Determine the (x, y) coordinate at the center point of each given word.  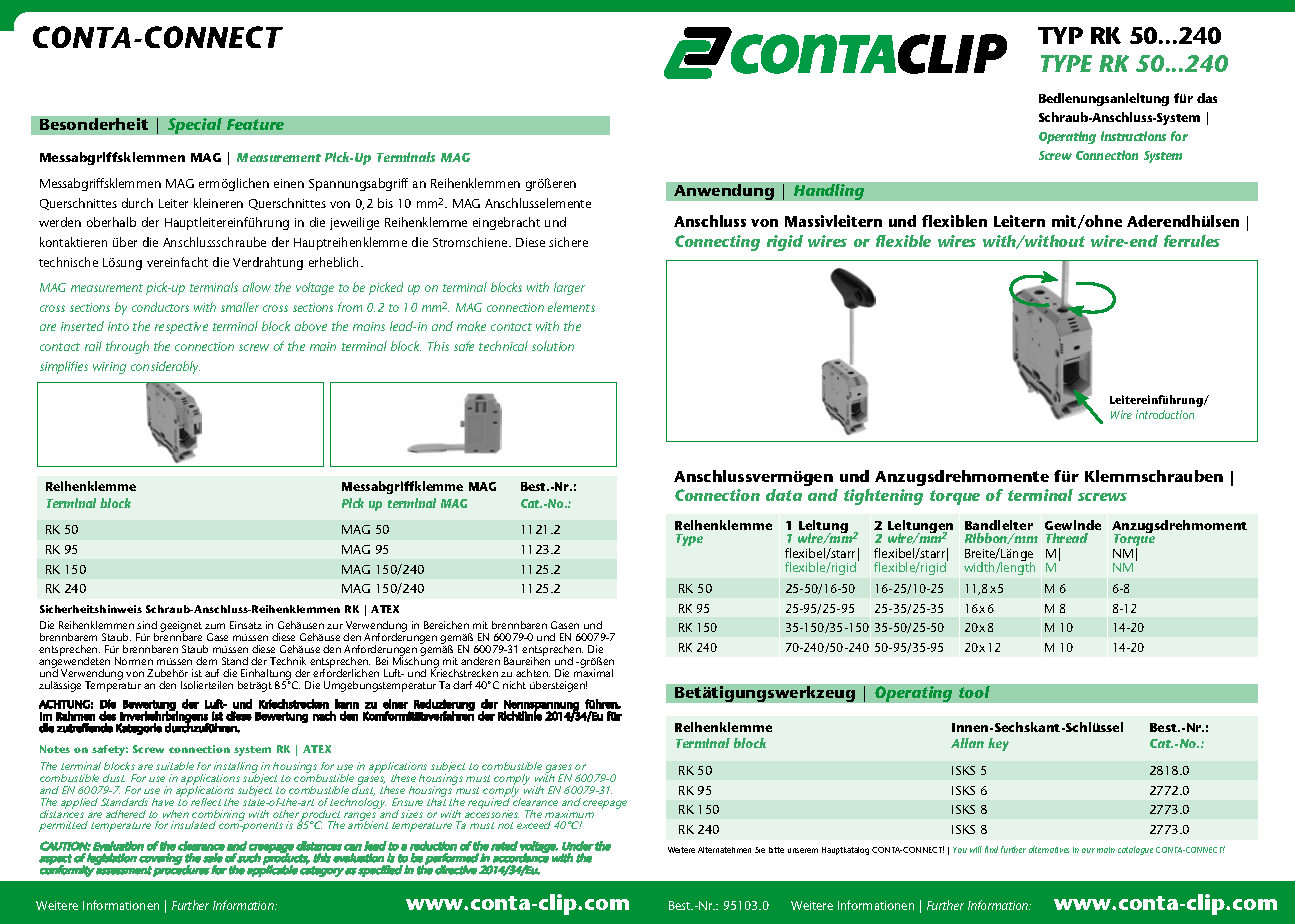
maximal (593, 672)
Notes (55, 749)
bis (385, 203)
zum (215, 626)
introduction (1165, 414)
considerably (165, 367)
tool (974, 692)
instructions (1133, 136)
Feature (255, 124)
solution (553, 346)
